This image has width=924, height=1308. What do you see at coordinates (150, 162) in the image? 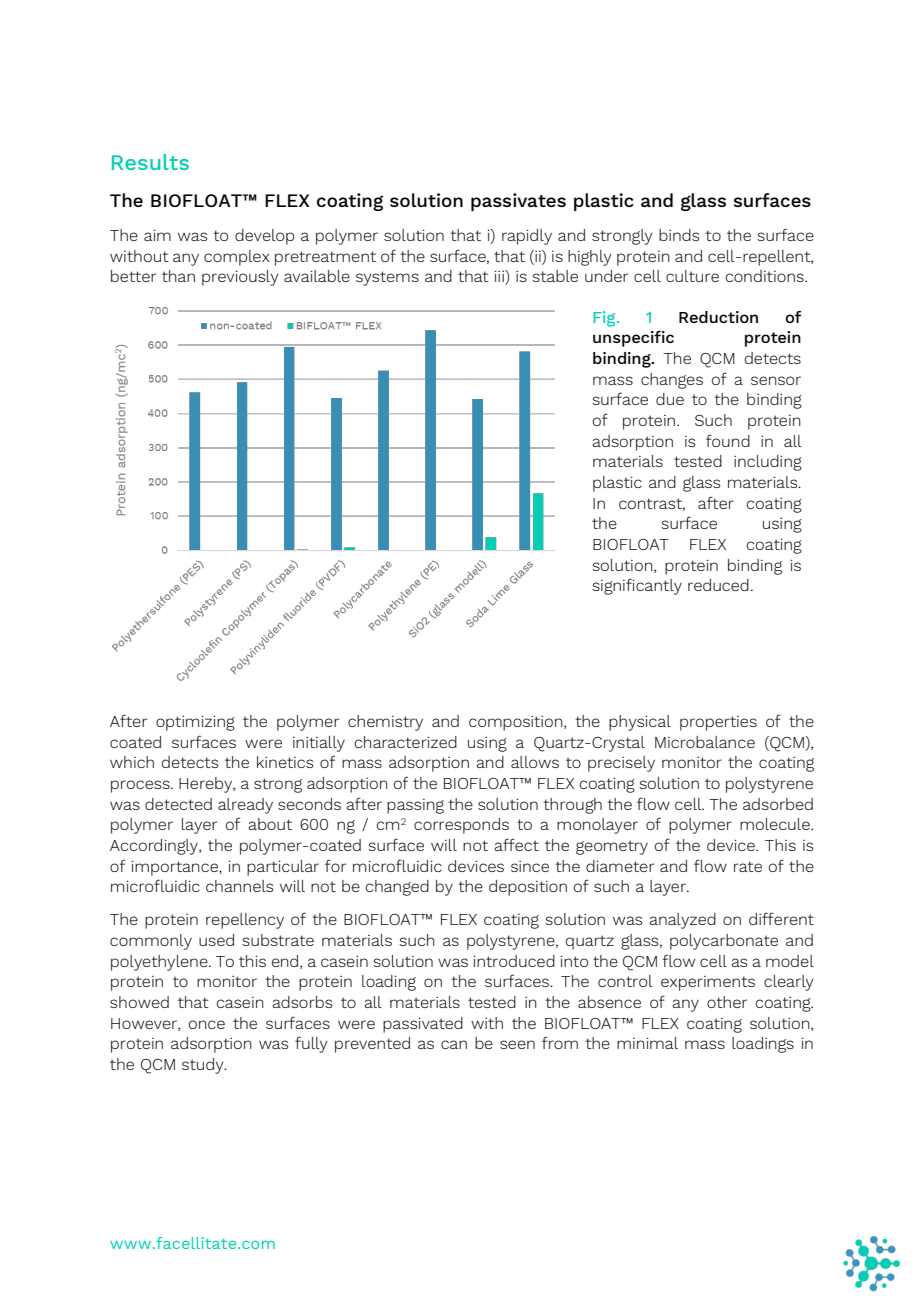
I see `Results` at bounding box center [150, 162].
